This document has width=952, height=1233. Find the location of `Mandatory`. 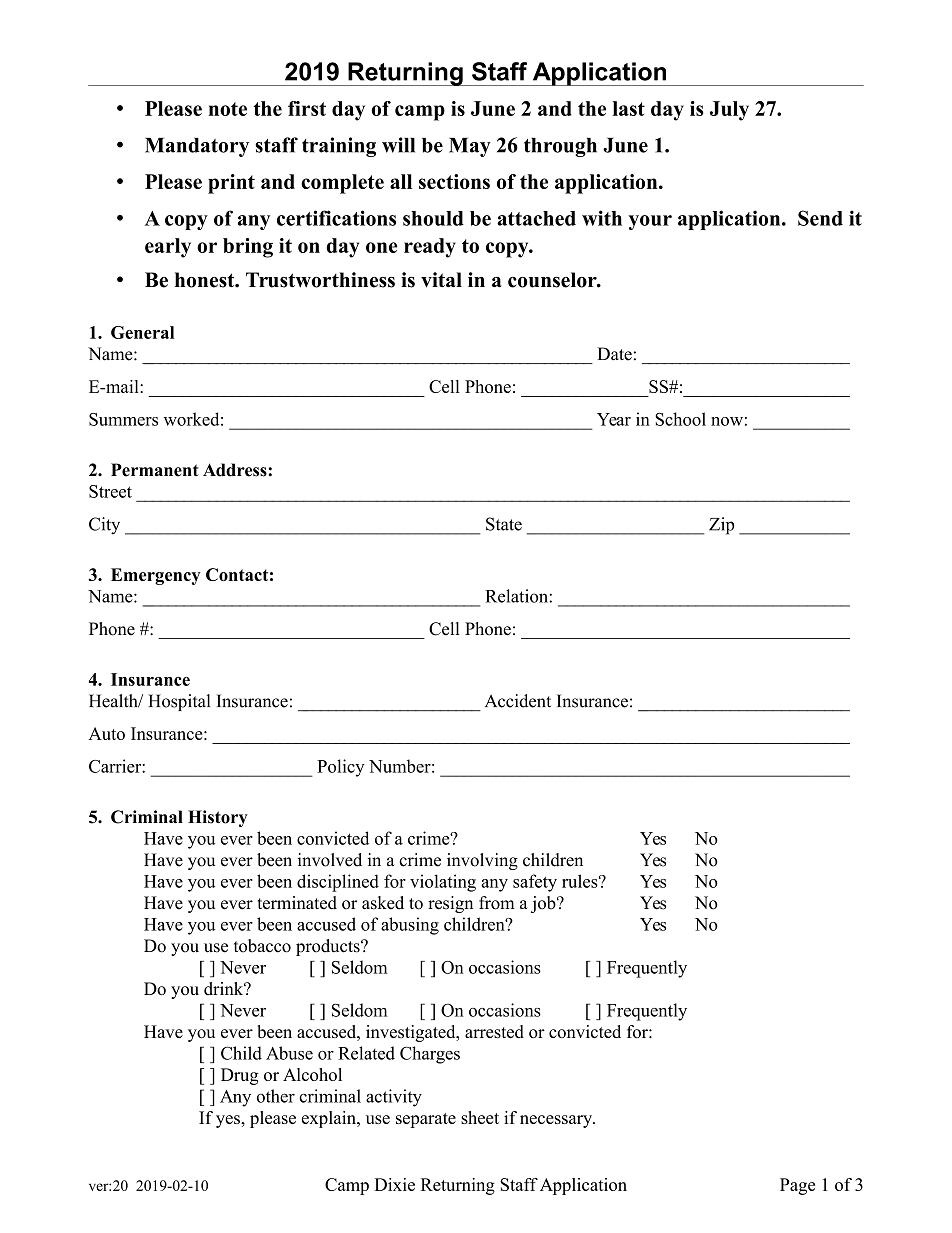

Mandatory is located at coordinates (197, 147).
